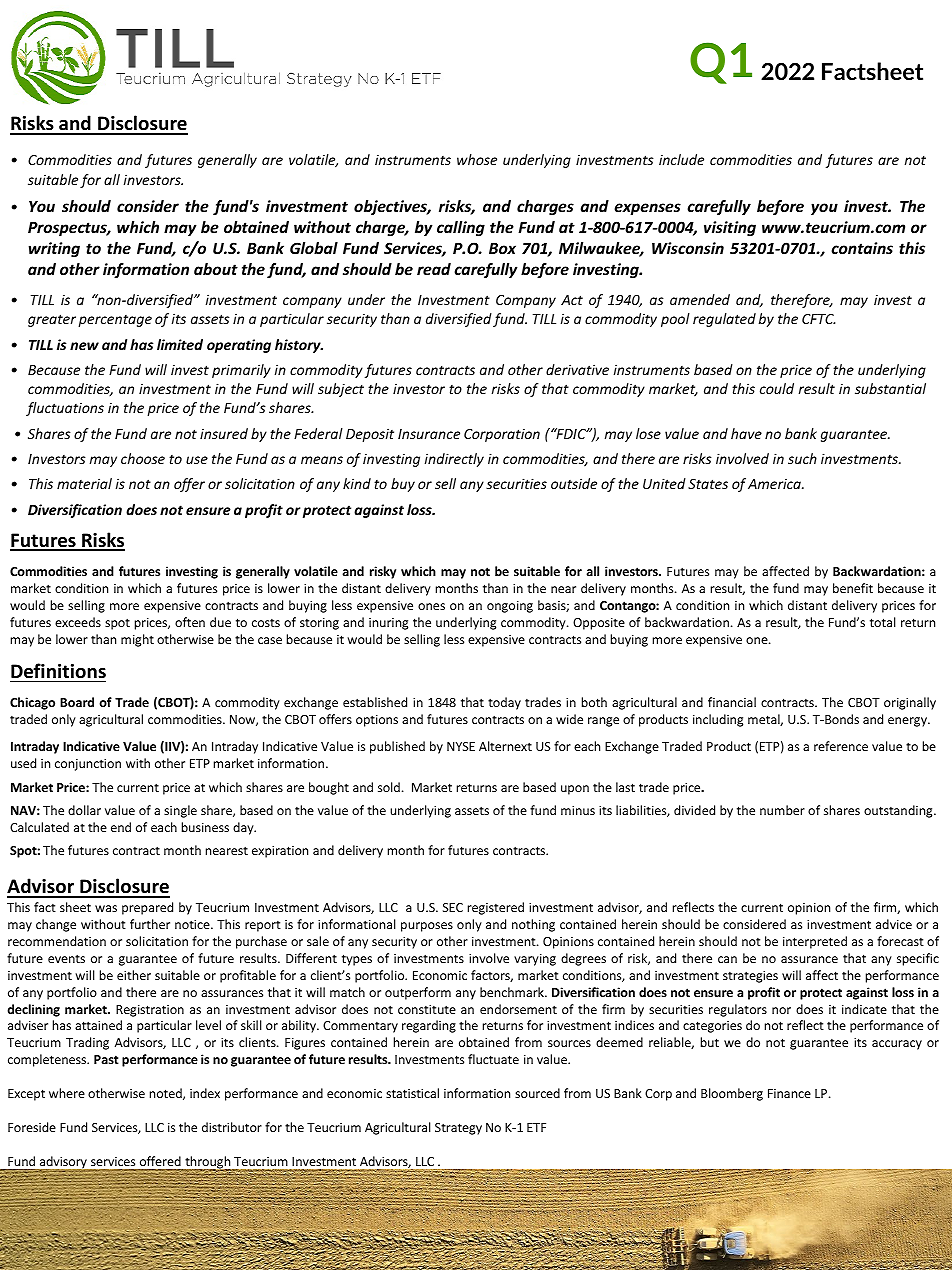 The width and height of the screenshot is (952, 1270). I want to click on registered, so click(496, 908).
